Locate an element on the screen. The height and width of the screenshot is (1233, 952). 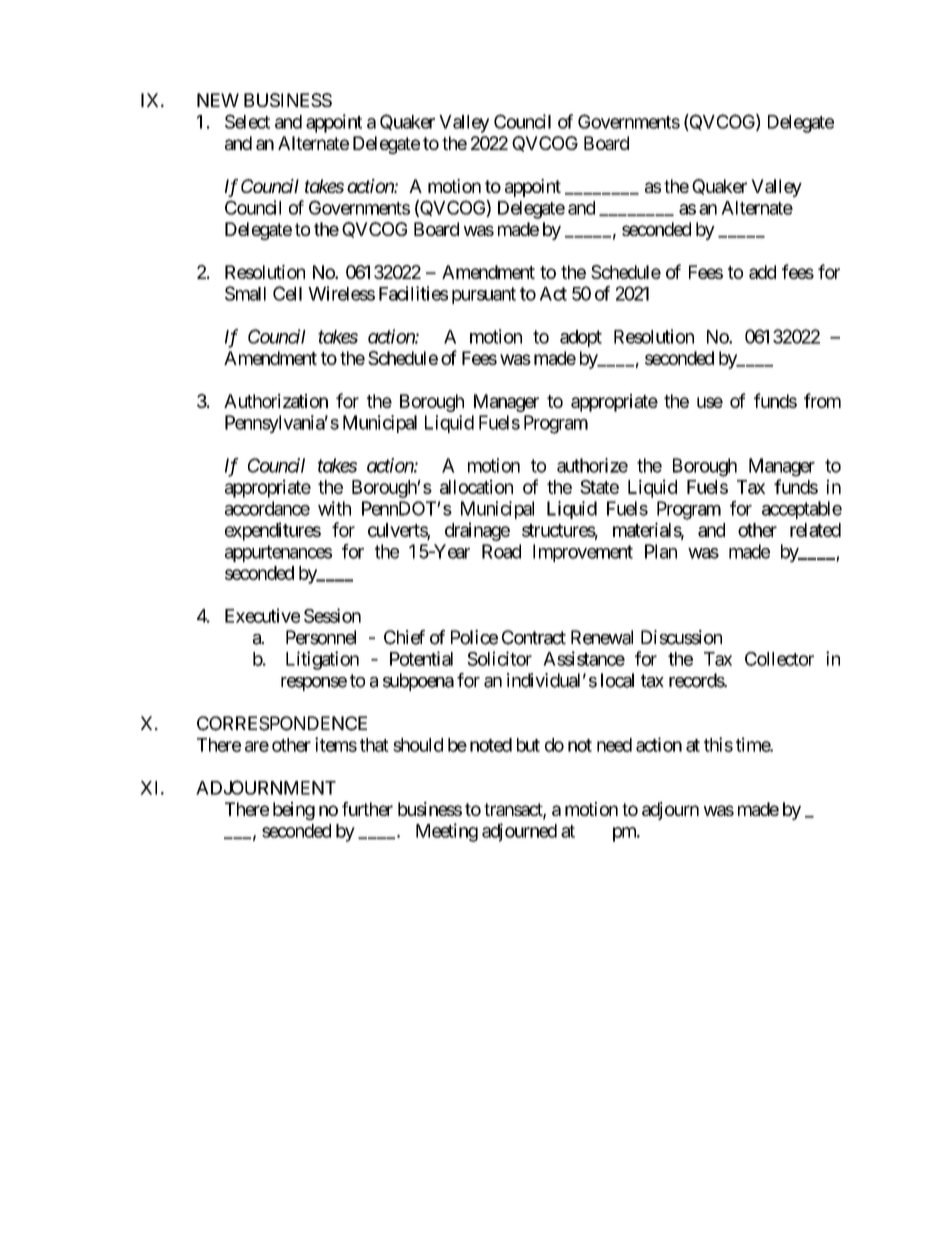
related is located at coordinates (815, 530).
